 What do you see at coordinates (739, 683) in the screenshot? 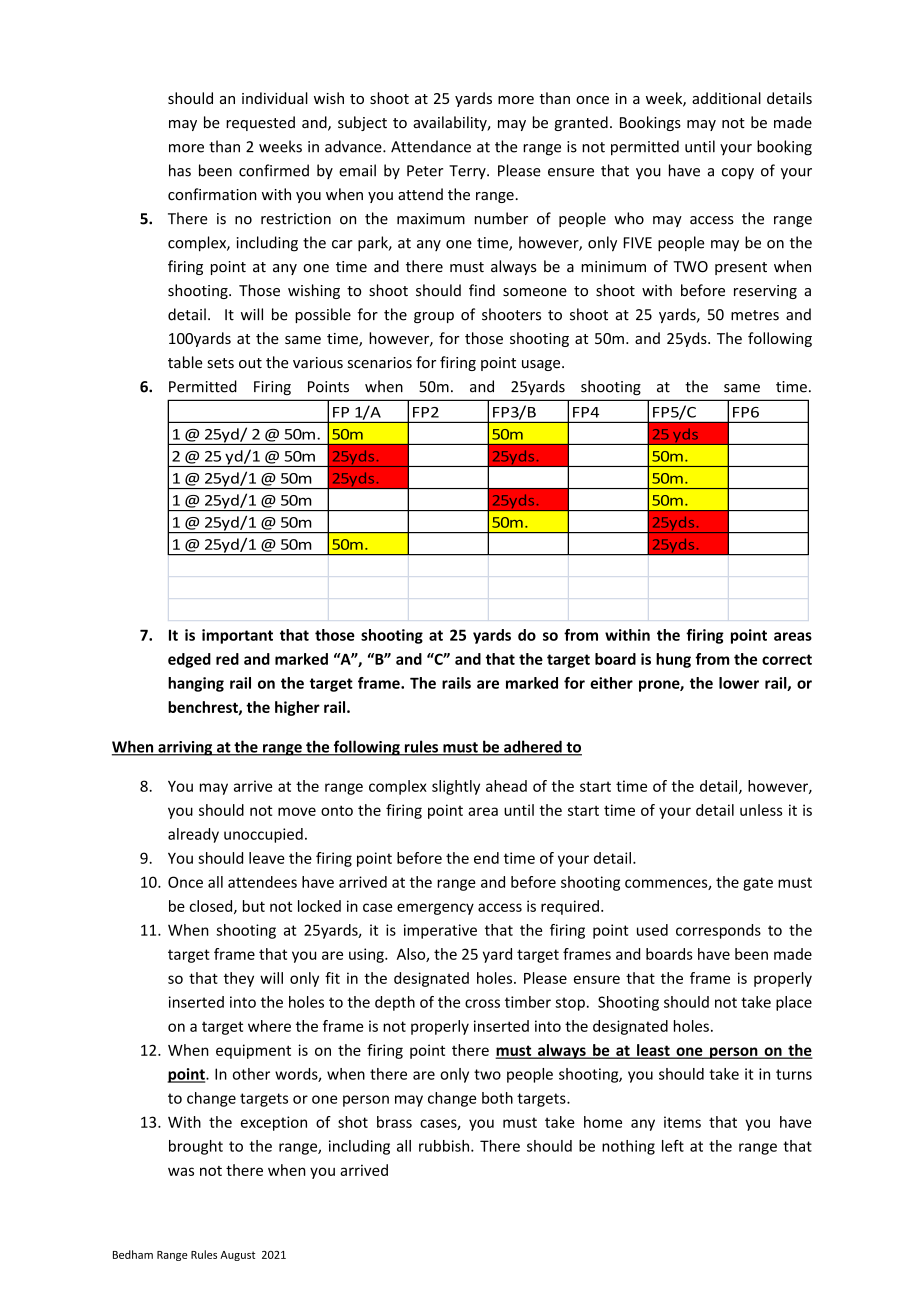
I see `lower` at bounding box center [739, 683].
